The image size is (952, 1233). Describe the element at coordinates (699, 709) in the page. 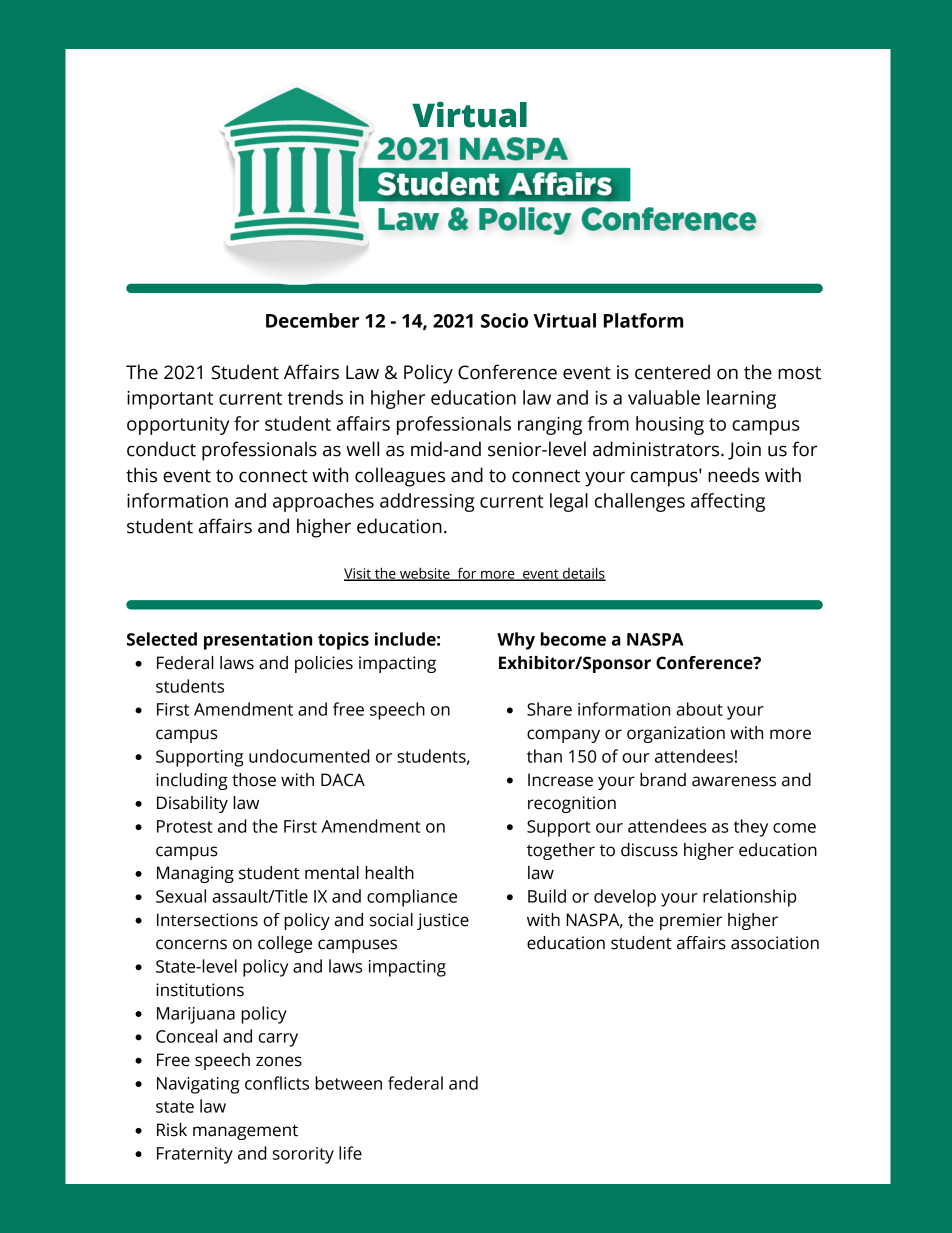

I see `about` at that location.
